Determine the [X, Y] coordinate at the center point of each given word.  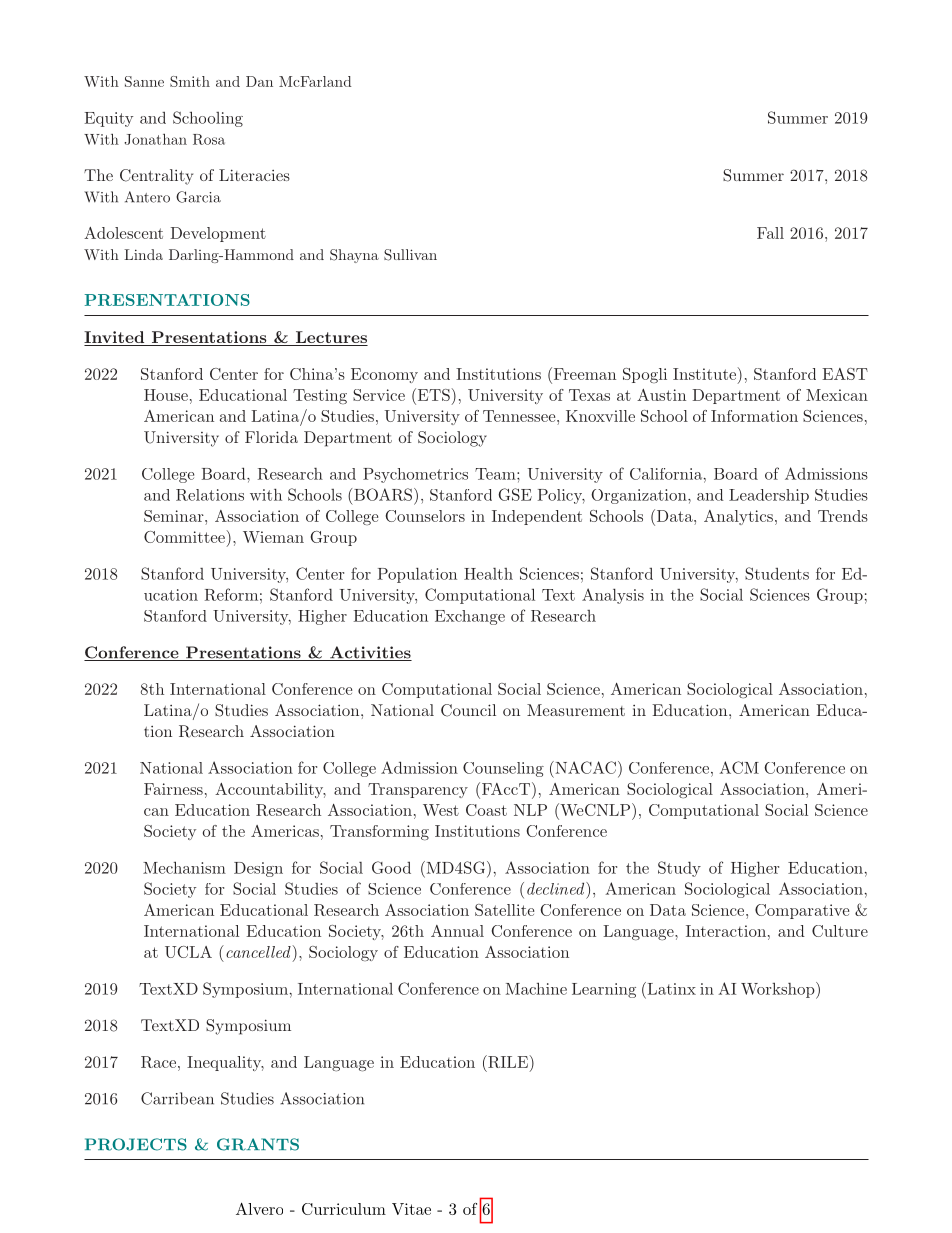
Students [777, 573]
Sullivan [410, 255]
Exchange [470, 617]
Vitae [411, 1209]
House [166, 395]
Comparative [802, 911]
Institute [704, 374]
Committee [184, 537]
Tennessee [519, 416]
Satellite [504, 910]
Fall [770, 233]
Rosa [209, 139]
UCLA [188, 952]
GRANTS [258, 1144]
